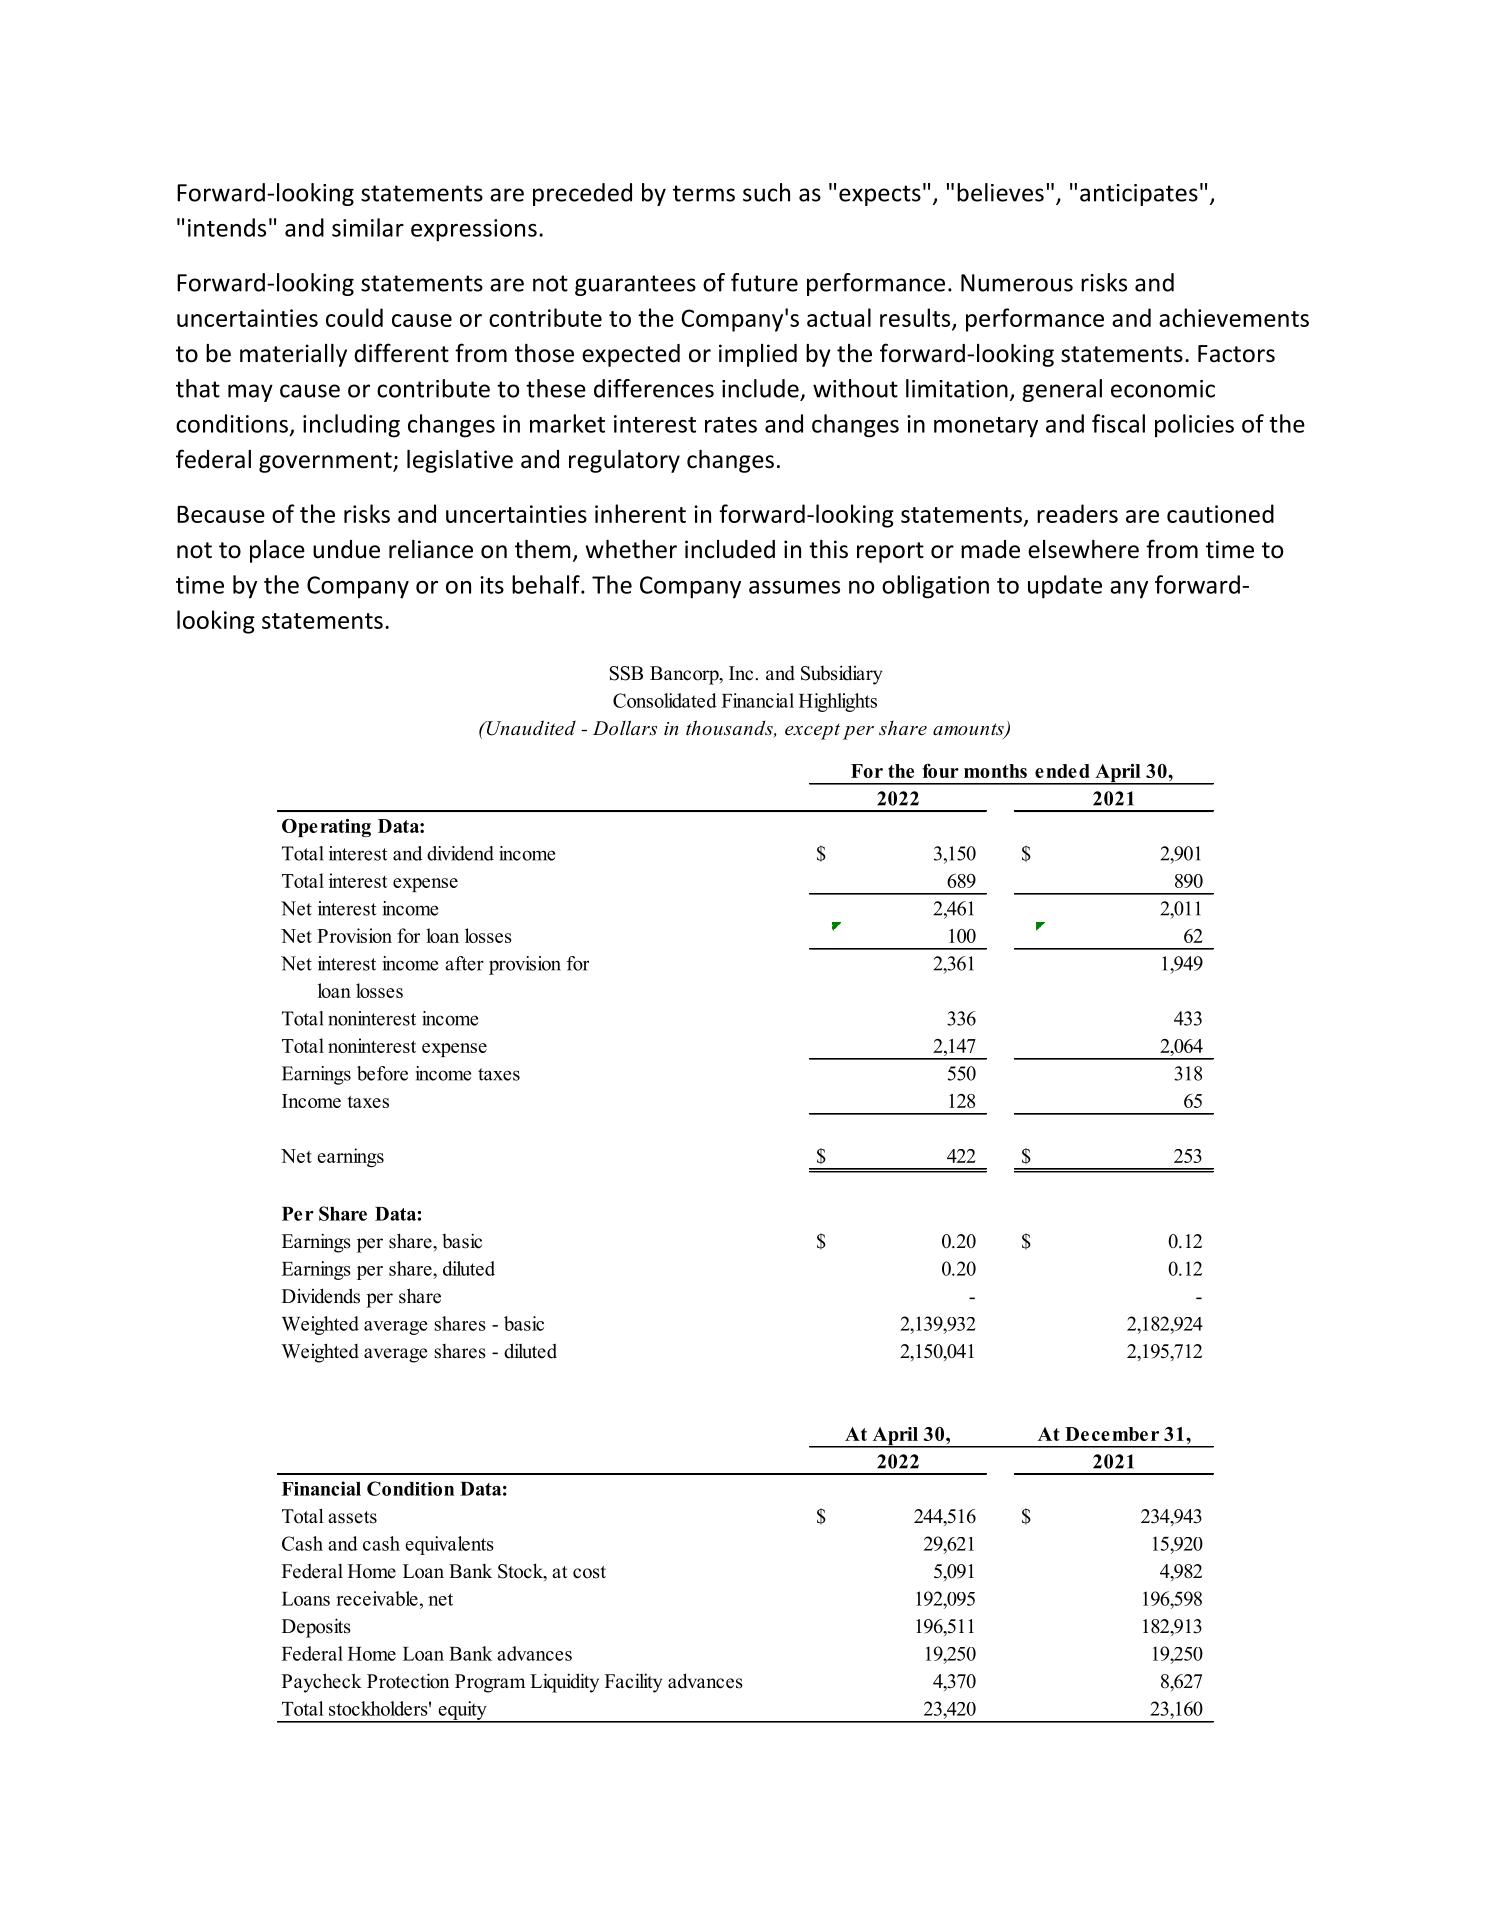 This page has width=1492, height=1931. Describe the element at coordinates (352, 1517) in the page. I see `assets` at that location.
